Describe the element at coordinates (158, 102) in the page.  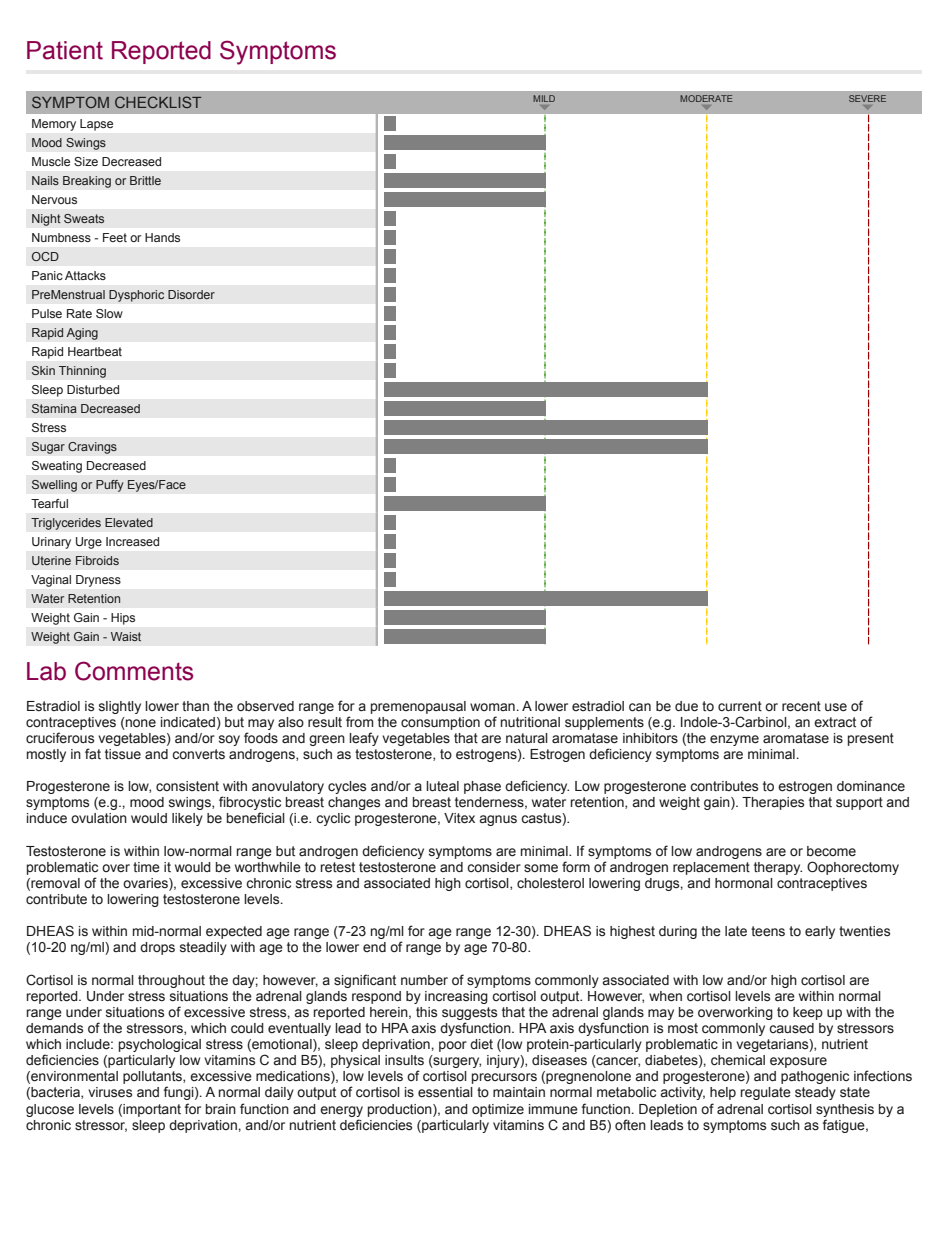
I see `CHECKLIST` at that location.
